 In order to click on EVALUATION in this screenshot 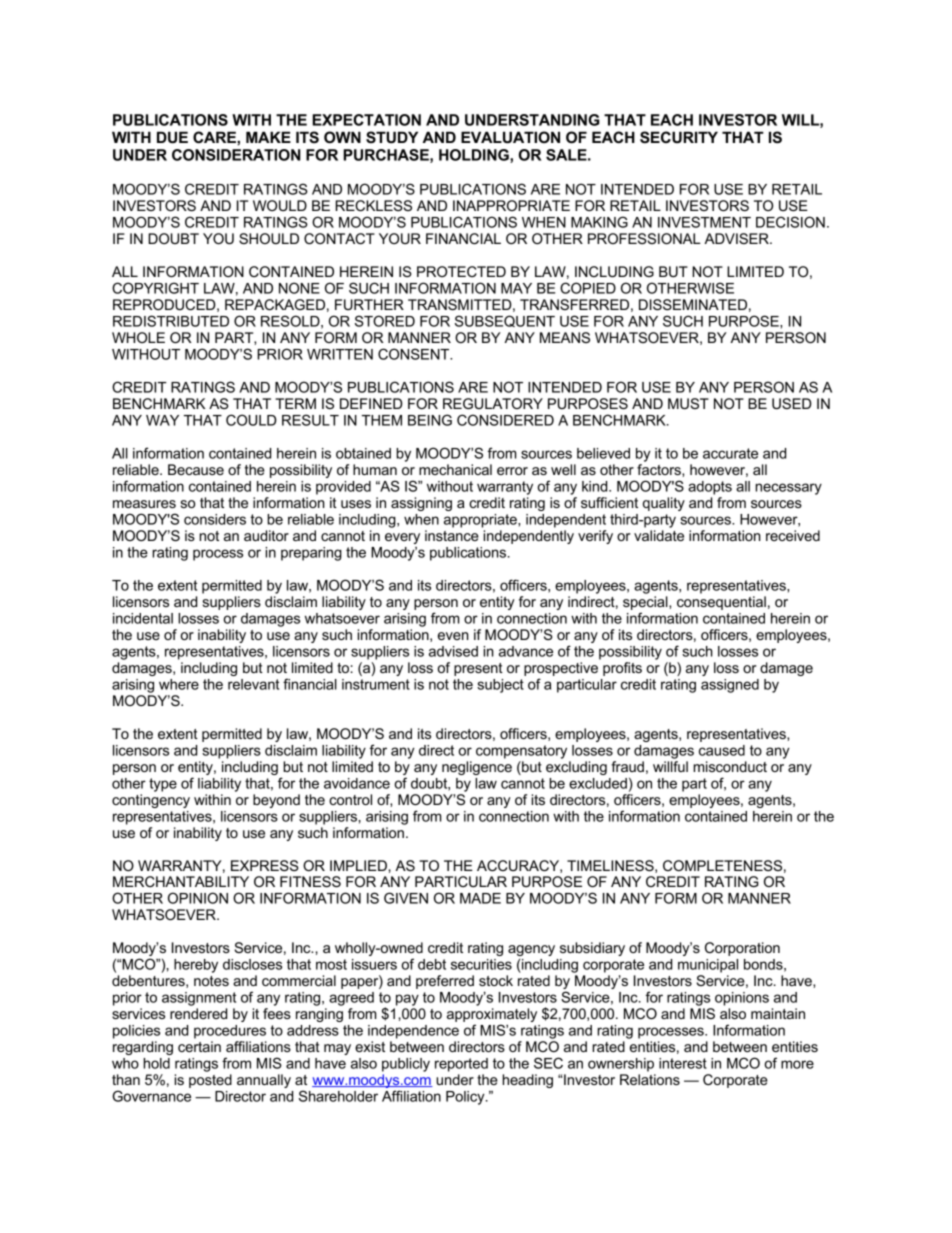, I will do `click(510, 137)`.
